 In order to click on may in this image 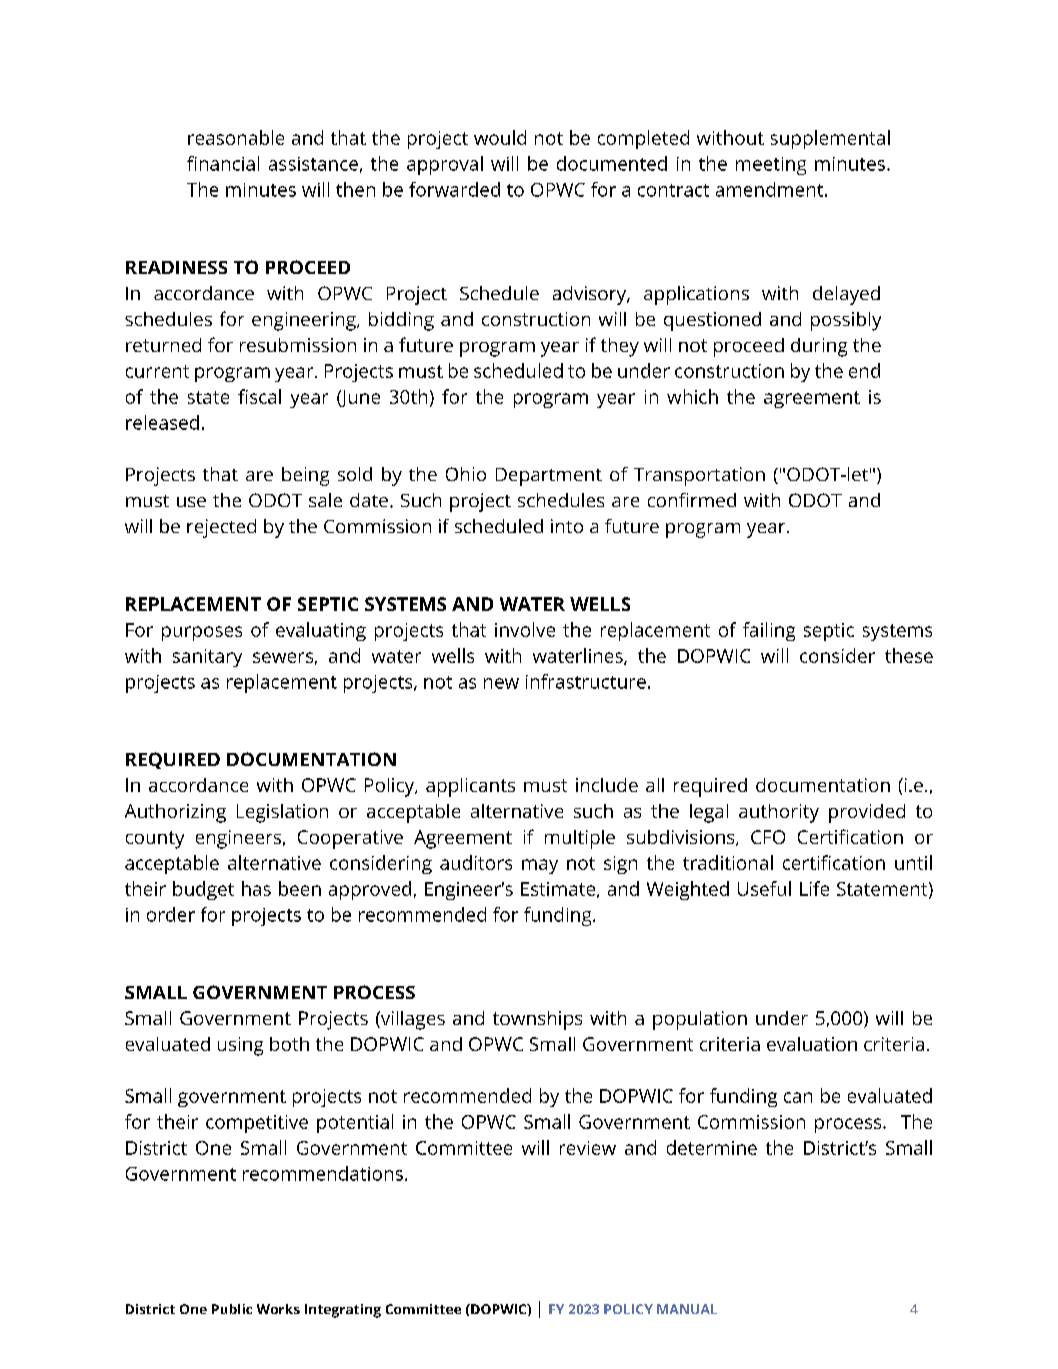, I will do `click(540, 866)`.
